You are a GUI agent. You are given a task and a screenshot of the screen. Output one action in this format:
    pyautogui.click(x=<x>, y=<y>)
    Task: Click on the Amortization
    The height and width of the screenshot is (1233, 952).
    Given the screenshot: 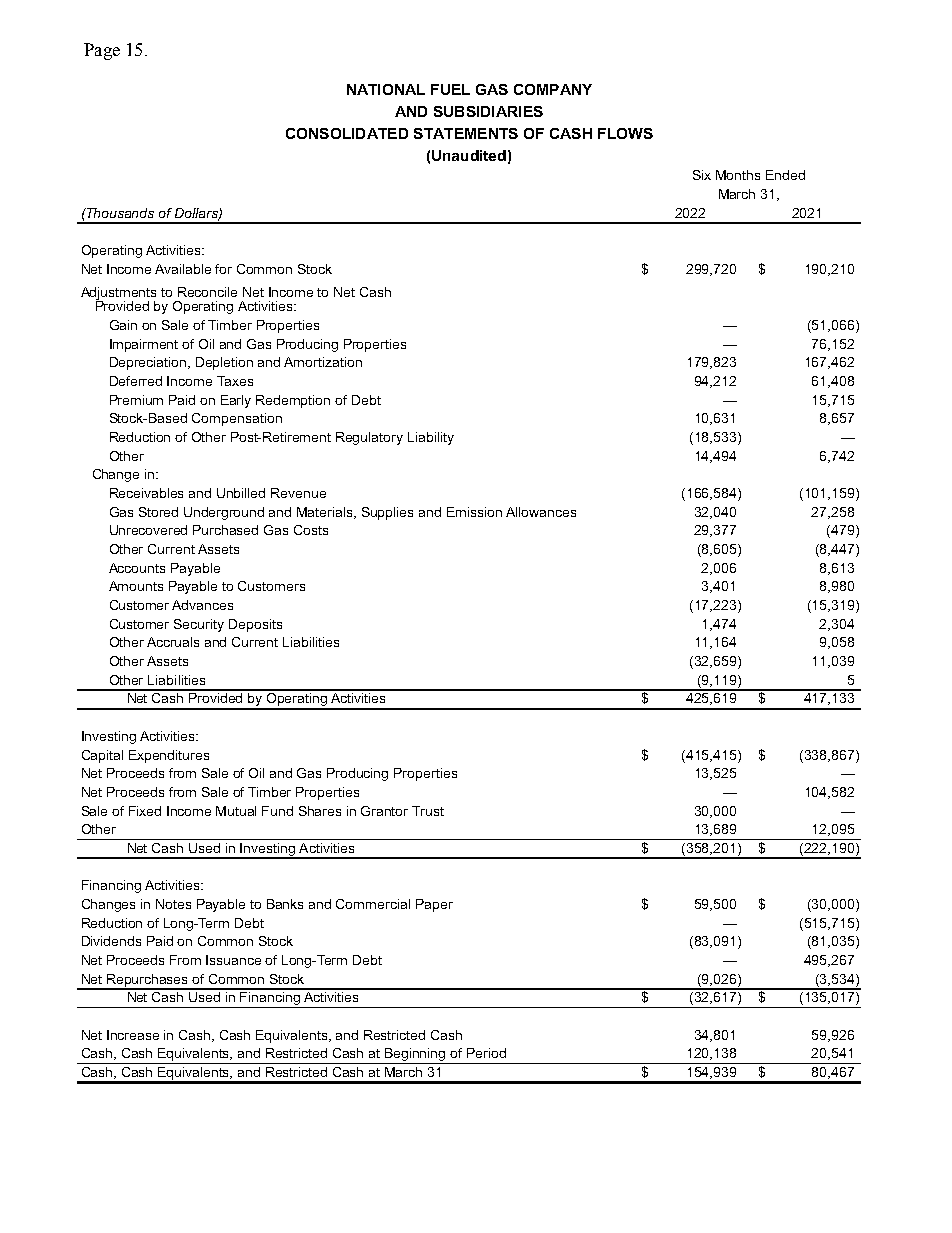 What is the action you would take?
    pyautogui.click(x=323, y=362)
